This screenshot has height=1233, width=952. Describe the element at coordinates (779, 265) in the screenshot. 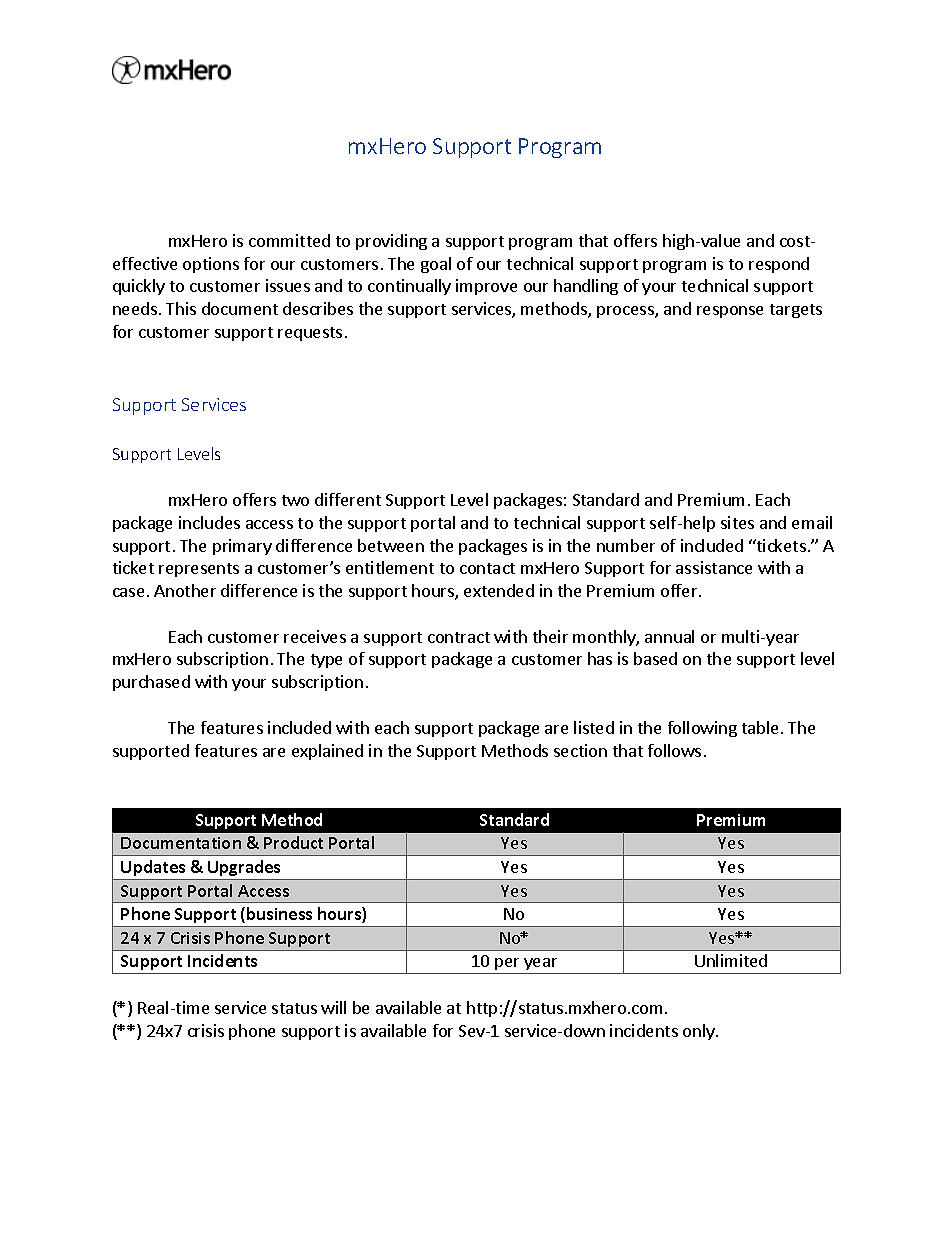

I see `respond` at that location.
